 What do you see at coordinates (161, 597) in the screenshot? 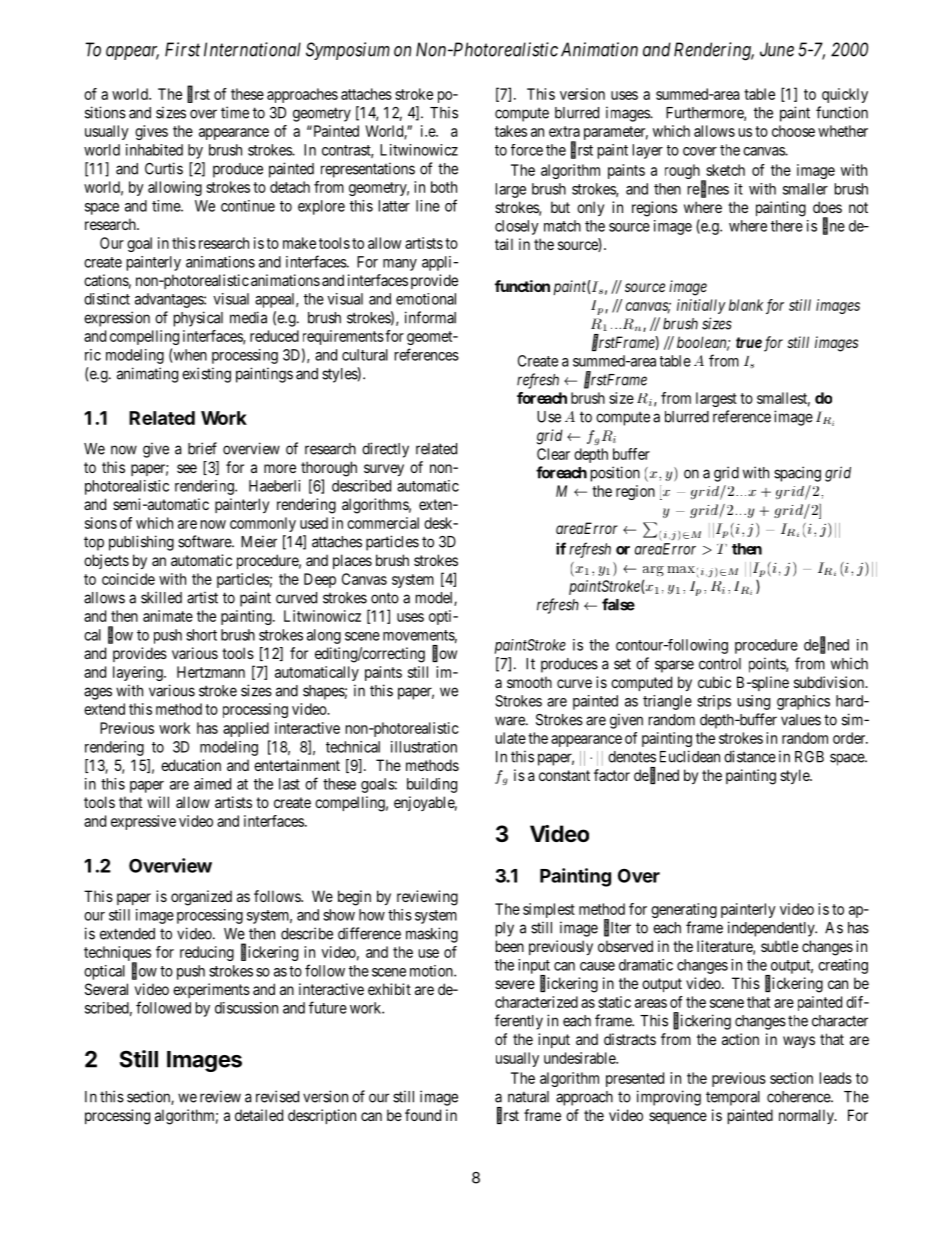
I see `skilled` at bounding box center [161, 597].
